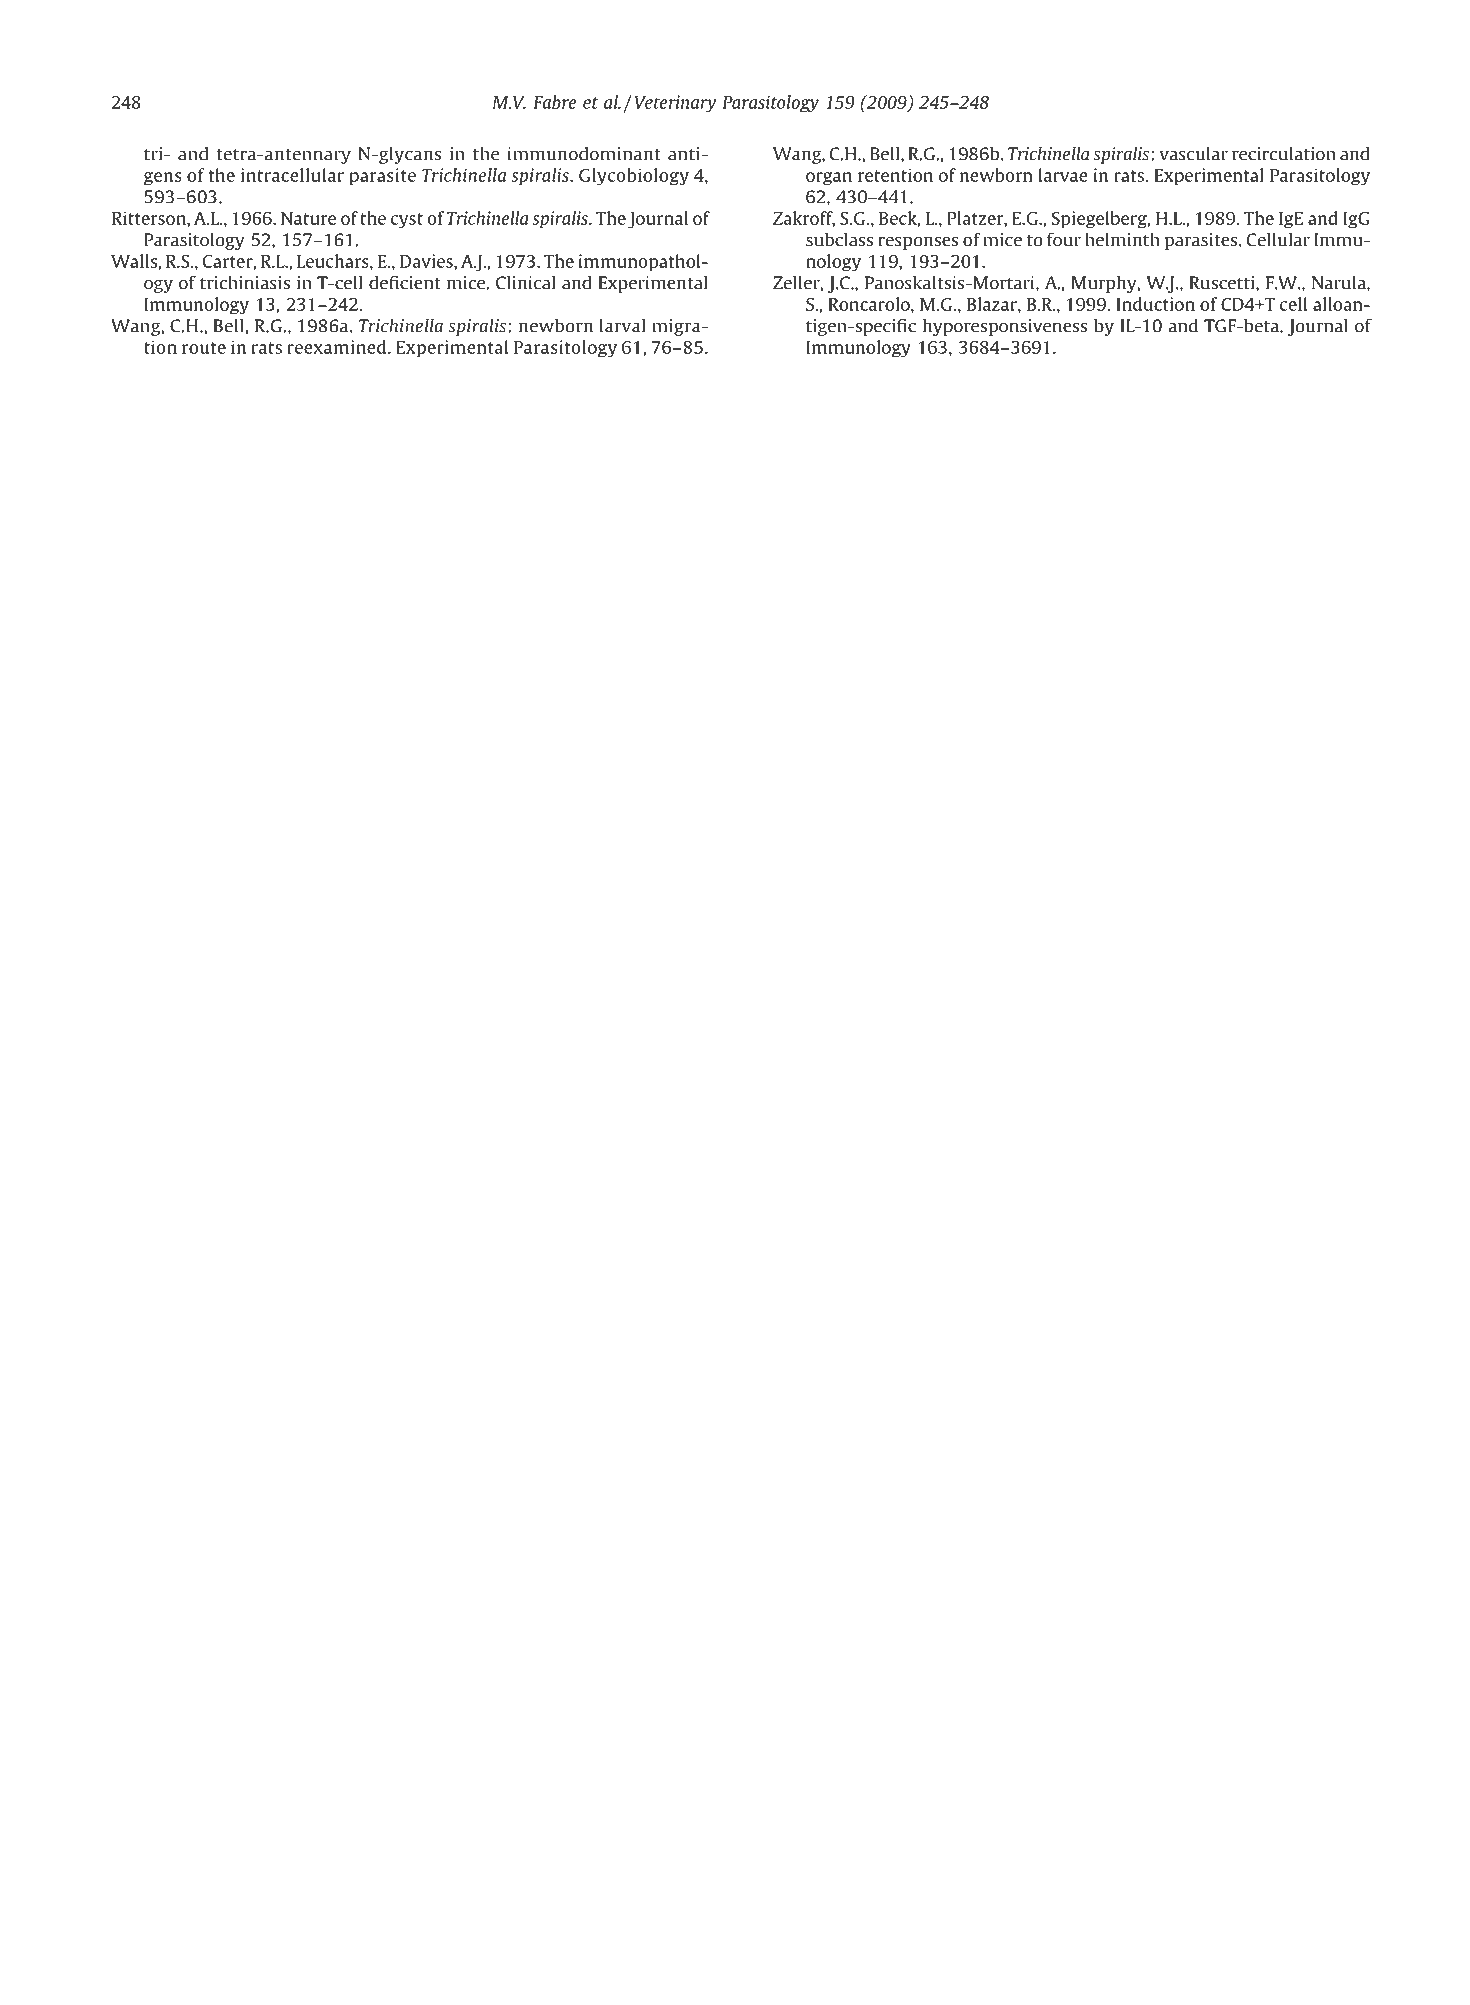 The height and width of the screenshot is (2005, 1470). What do you see at coordinates (407, 221) in the screenshot?
I see `cyst` at bounding box center [407, 221].
